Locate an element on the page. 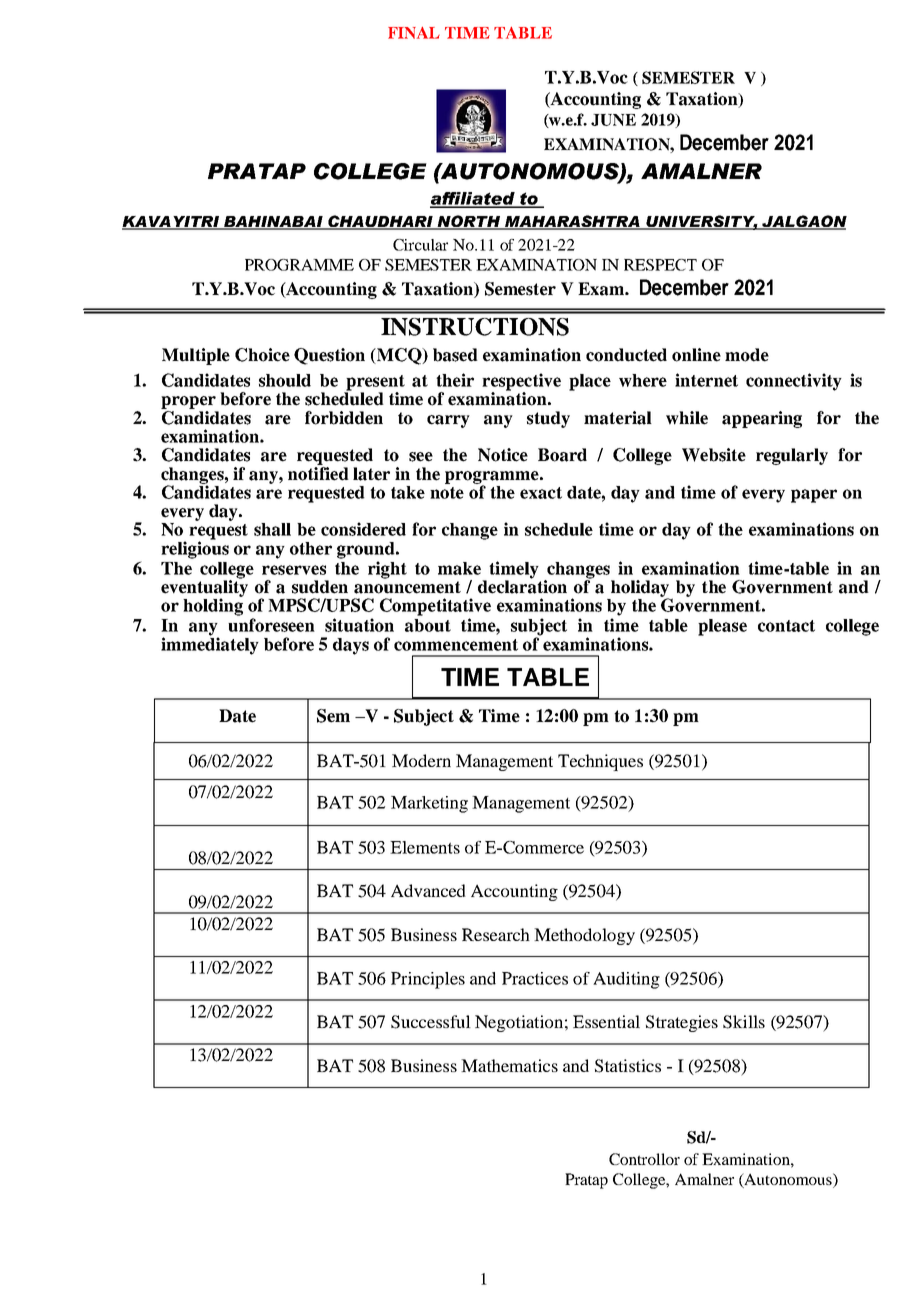  online is located at coordinates (696, 355).
